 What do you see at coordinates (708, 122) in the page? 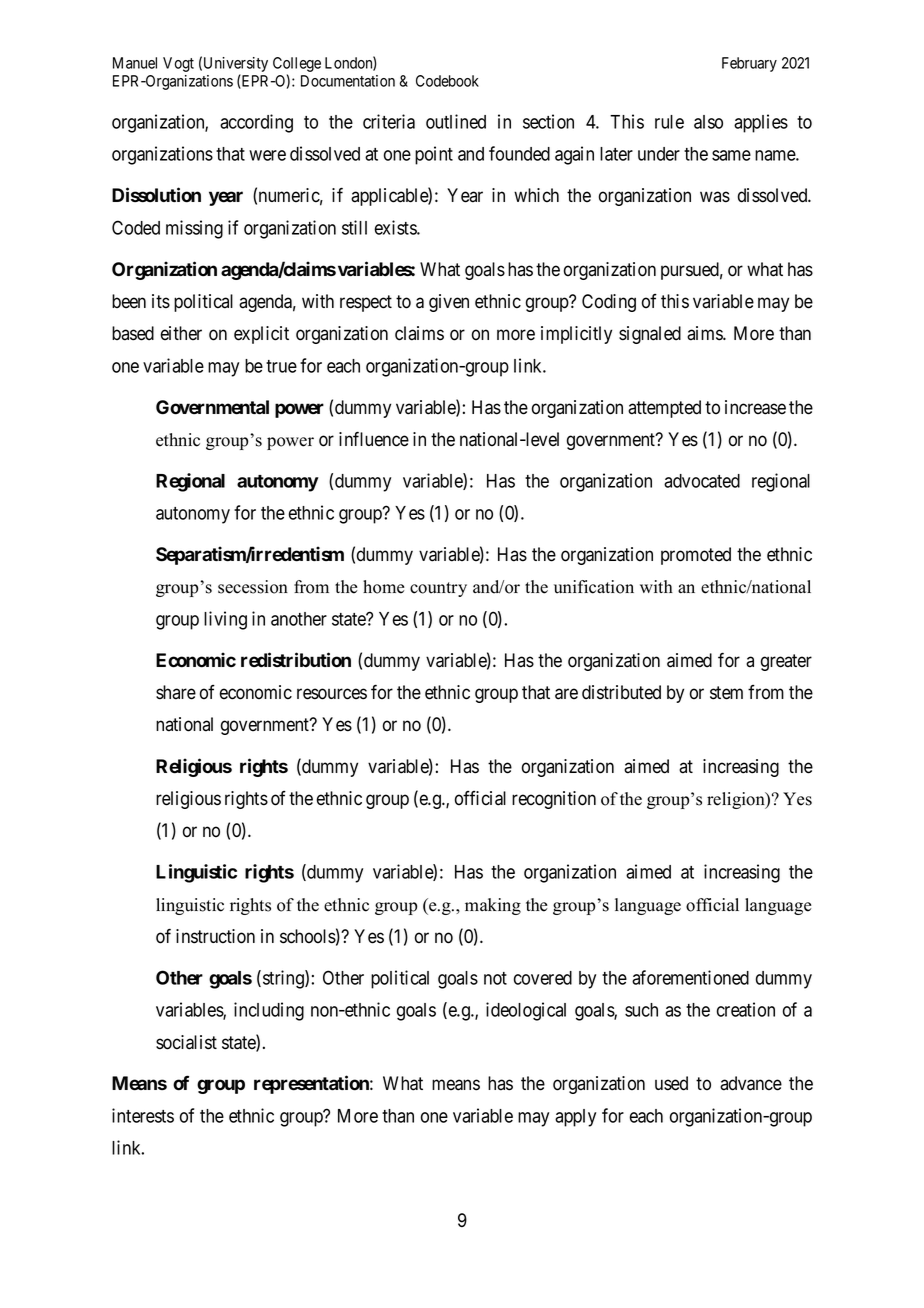
I see `also` at bounding box center [708, 122].
